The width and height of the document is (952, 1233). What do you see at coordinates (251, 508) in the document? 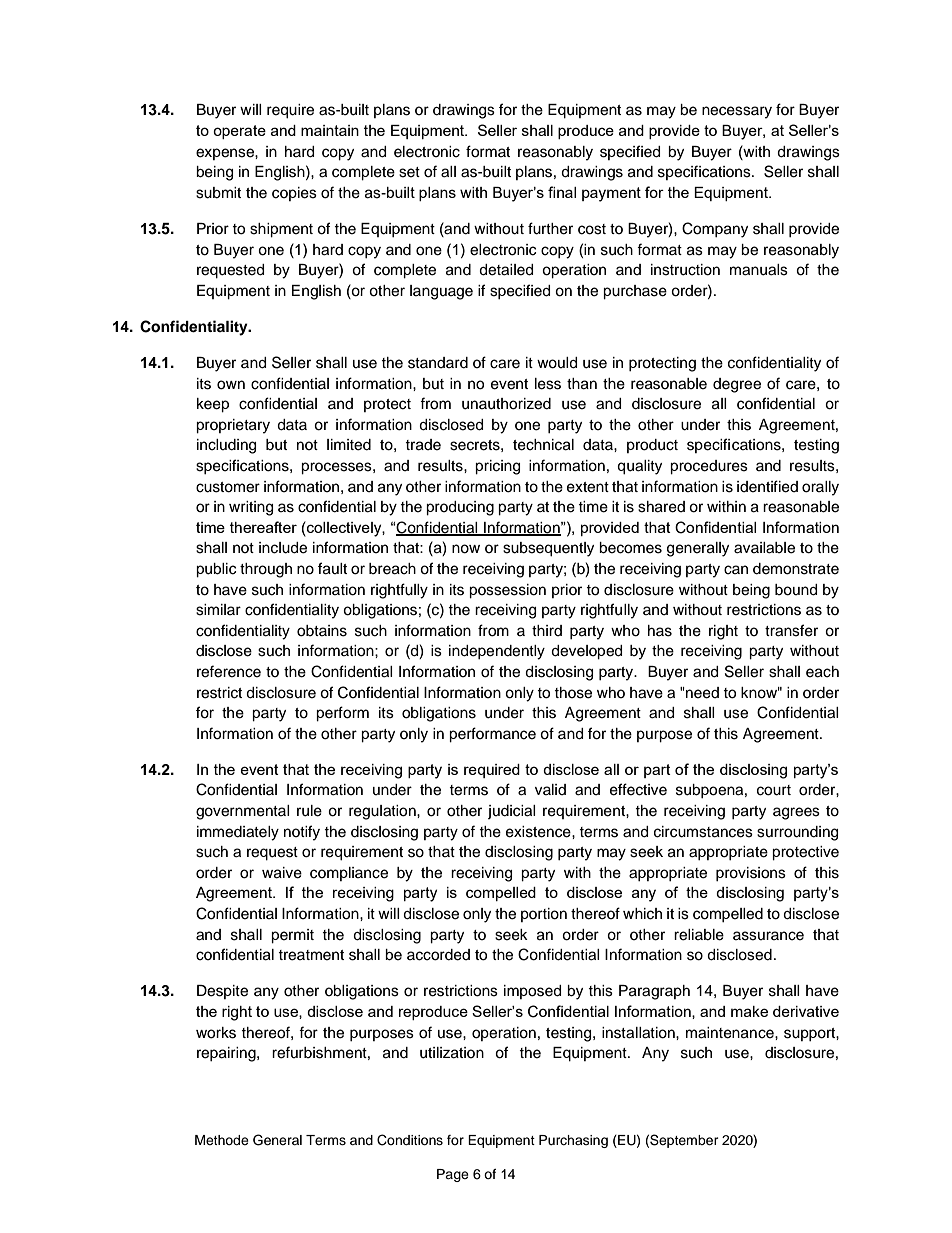
I see `writing` at bounding box center [251, 508].
